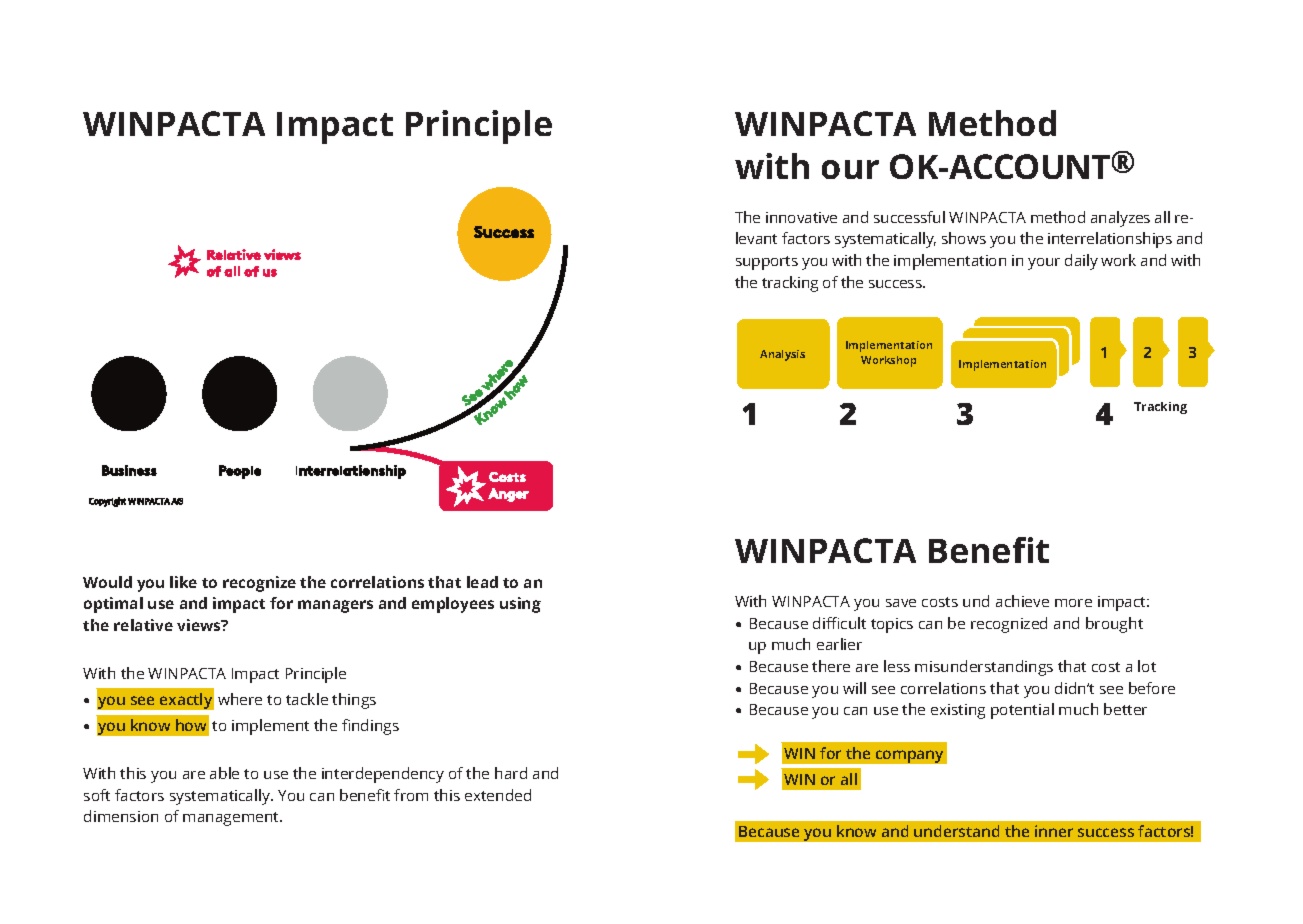  I want to click on extended, so click(498, 795).
